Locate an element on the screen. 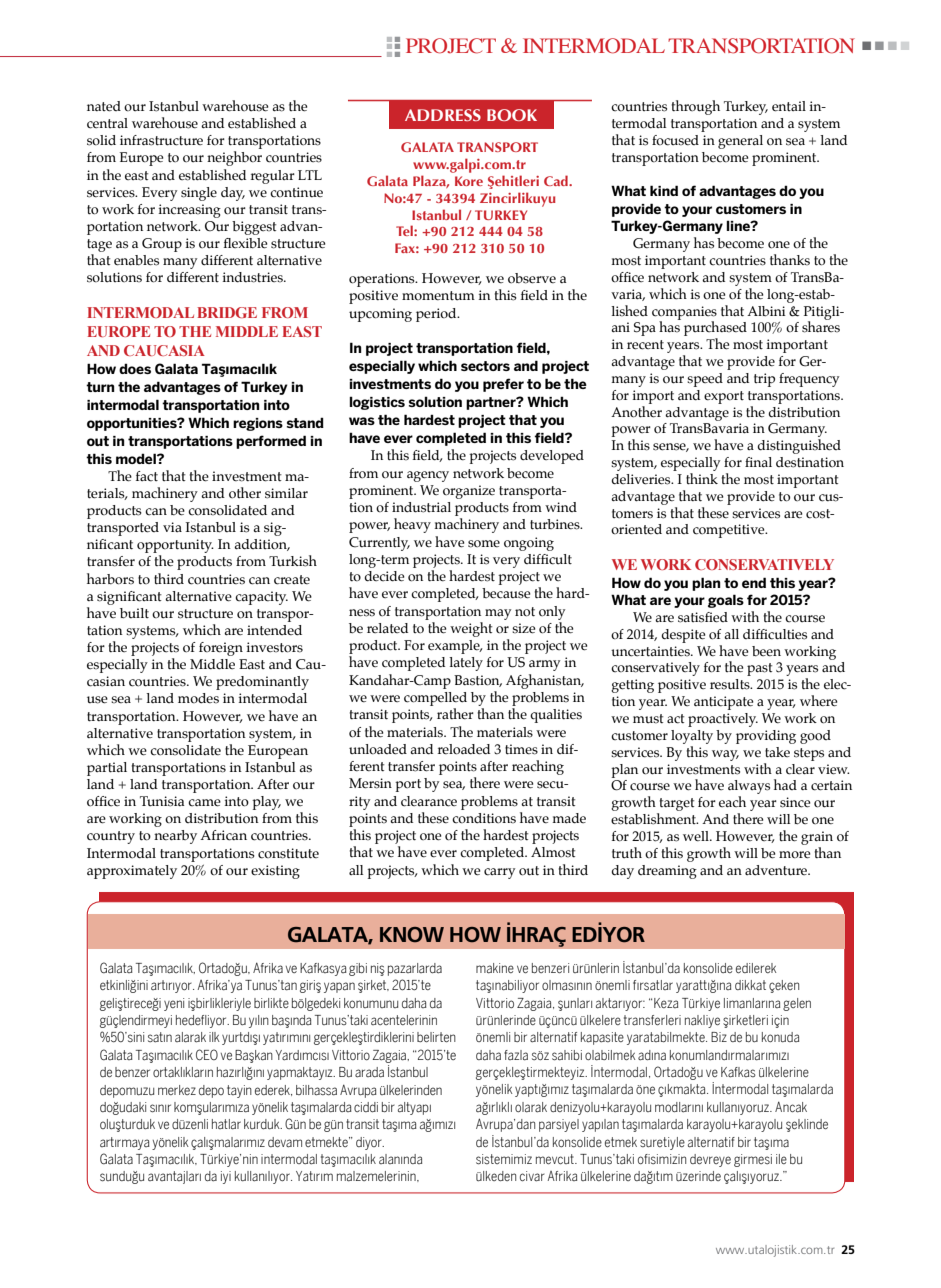 This screenshot has height=1288, width=941. CEO is located at coordinates (207, 1055).
